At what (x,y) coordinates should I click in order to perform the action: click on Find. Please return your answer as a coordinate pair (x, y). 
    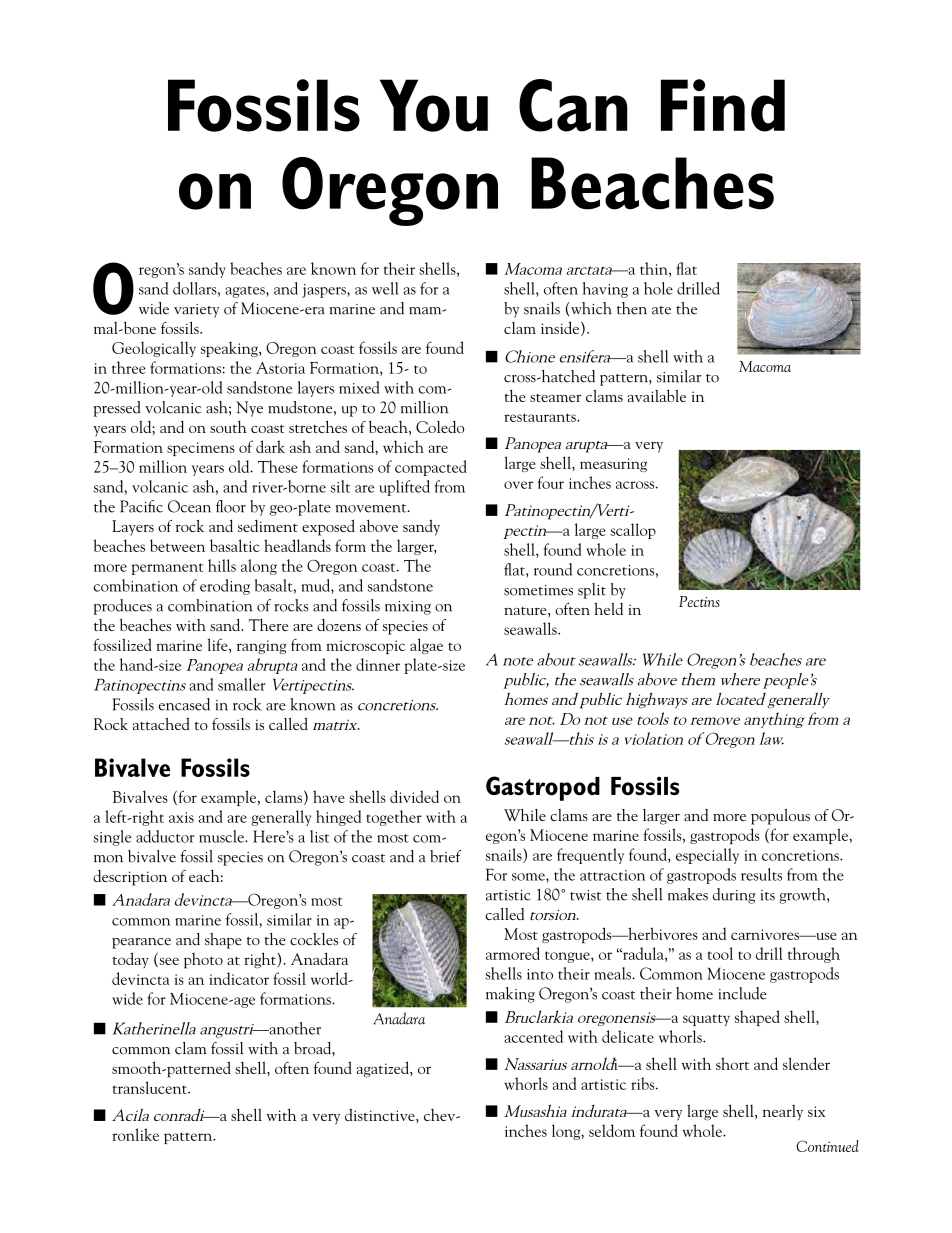
    Looking at the image, I should click on (723, 105).
